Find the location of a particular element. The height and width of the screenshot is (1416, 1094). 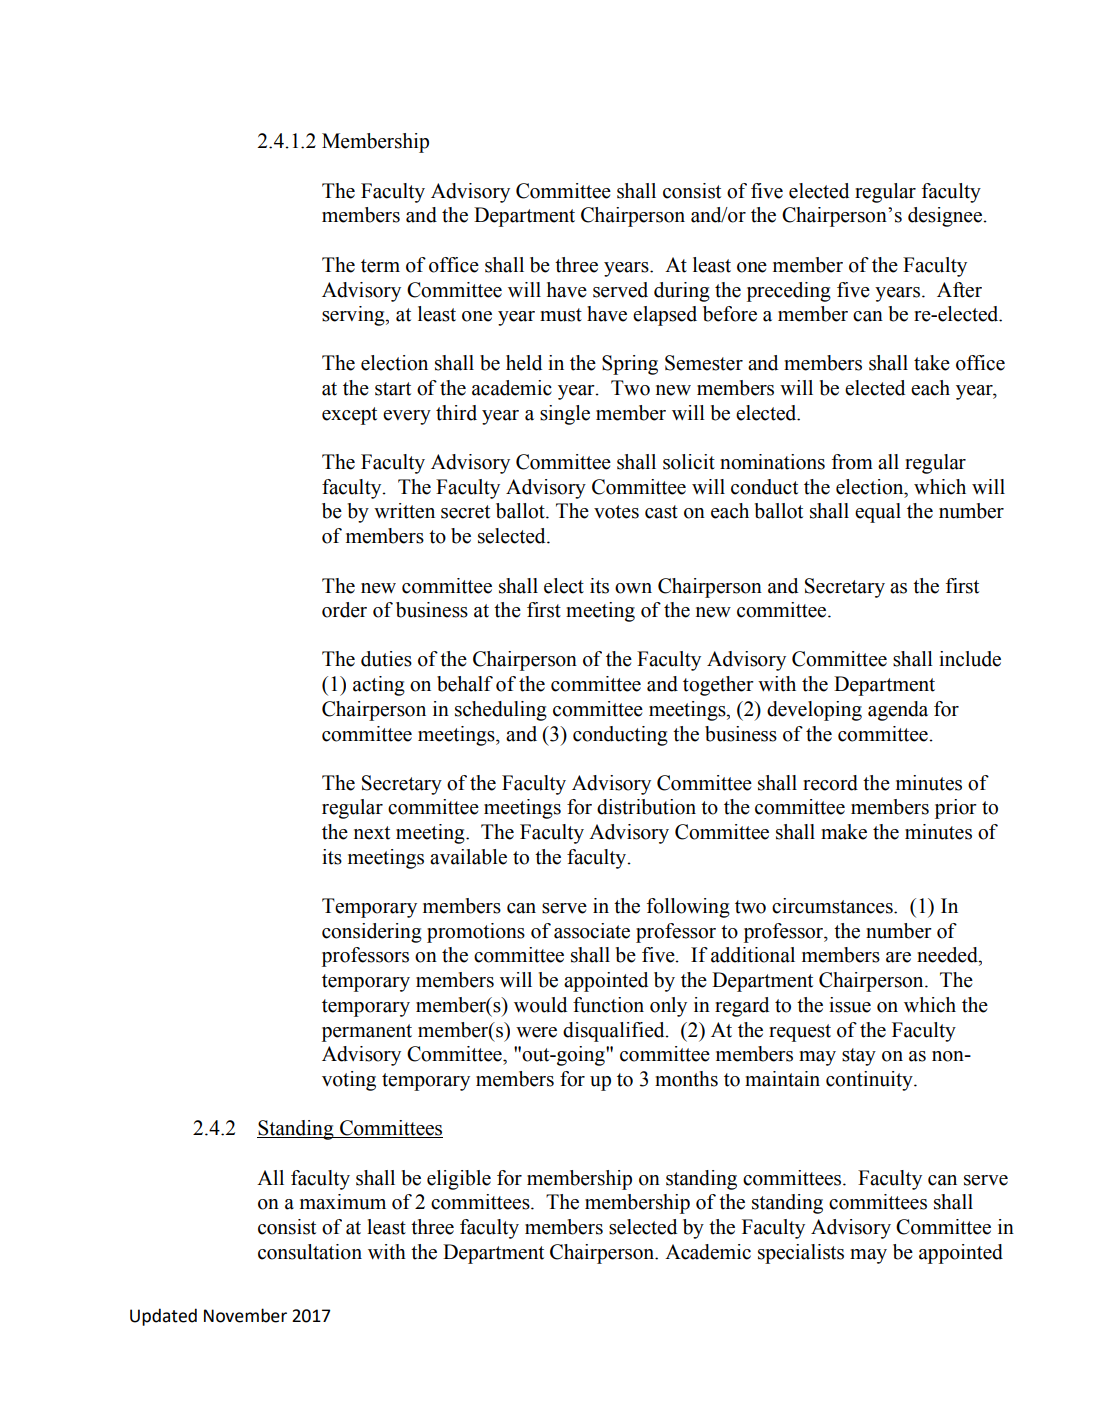

record is located at coordinates (830, 783).
